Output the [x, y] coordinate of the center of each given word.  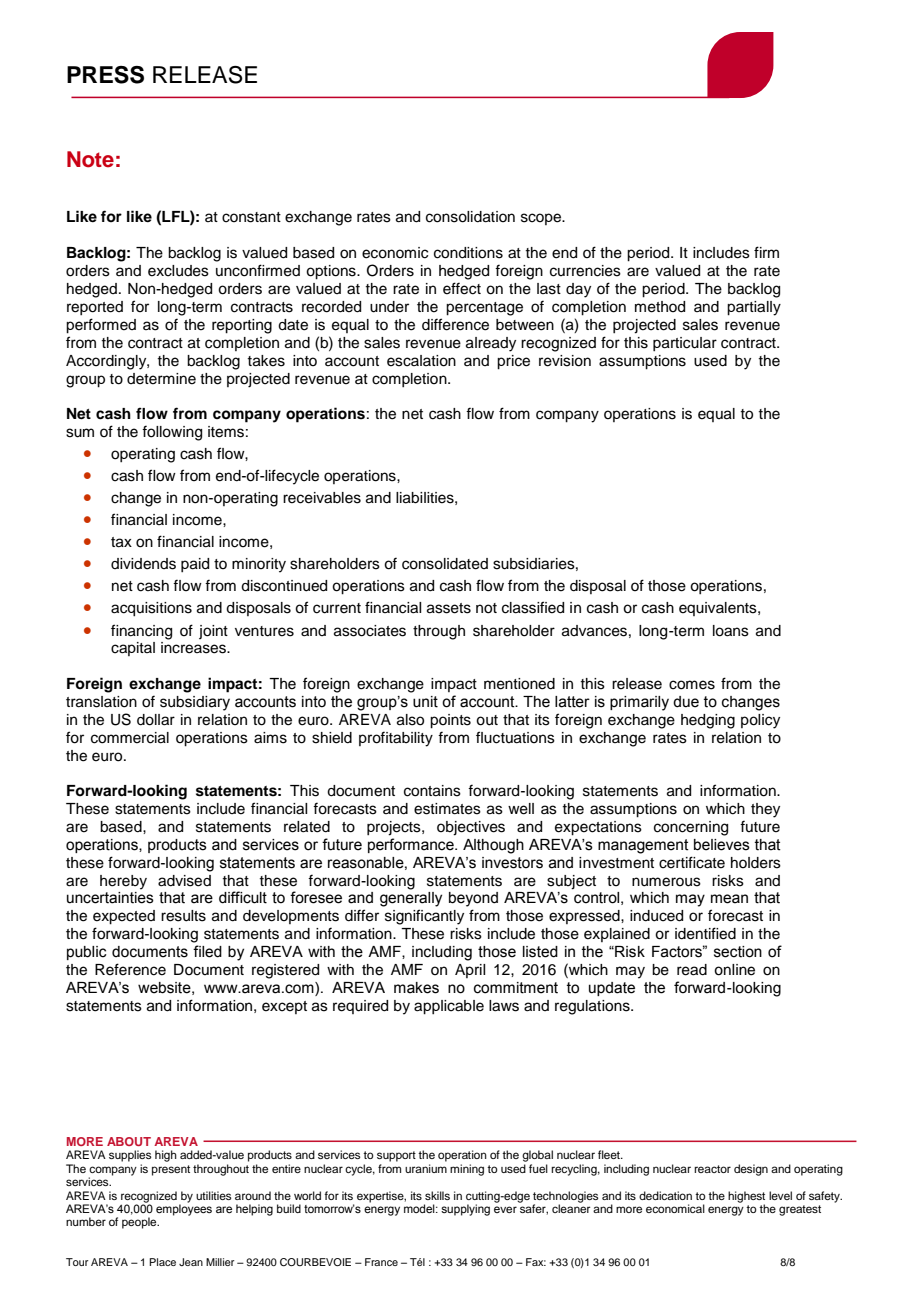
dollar [156, 720]
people [140, 1223]
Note [90, 159]
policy [760, 721]
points [450, 721]
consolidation [470, 217]
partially [754, 308]
